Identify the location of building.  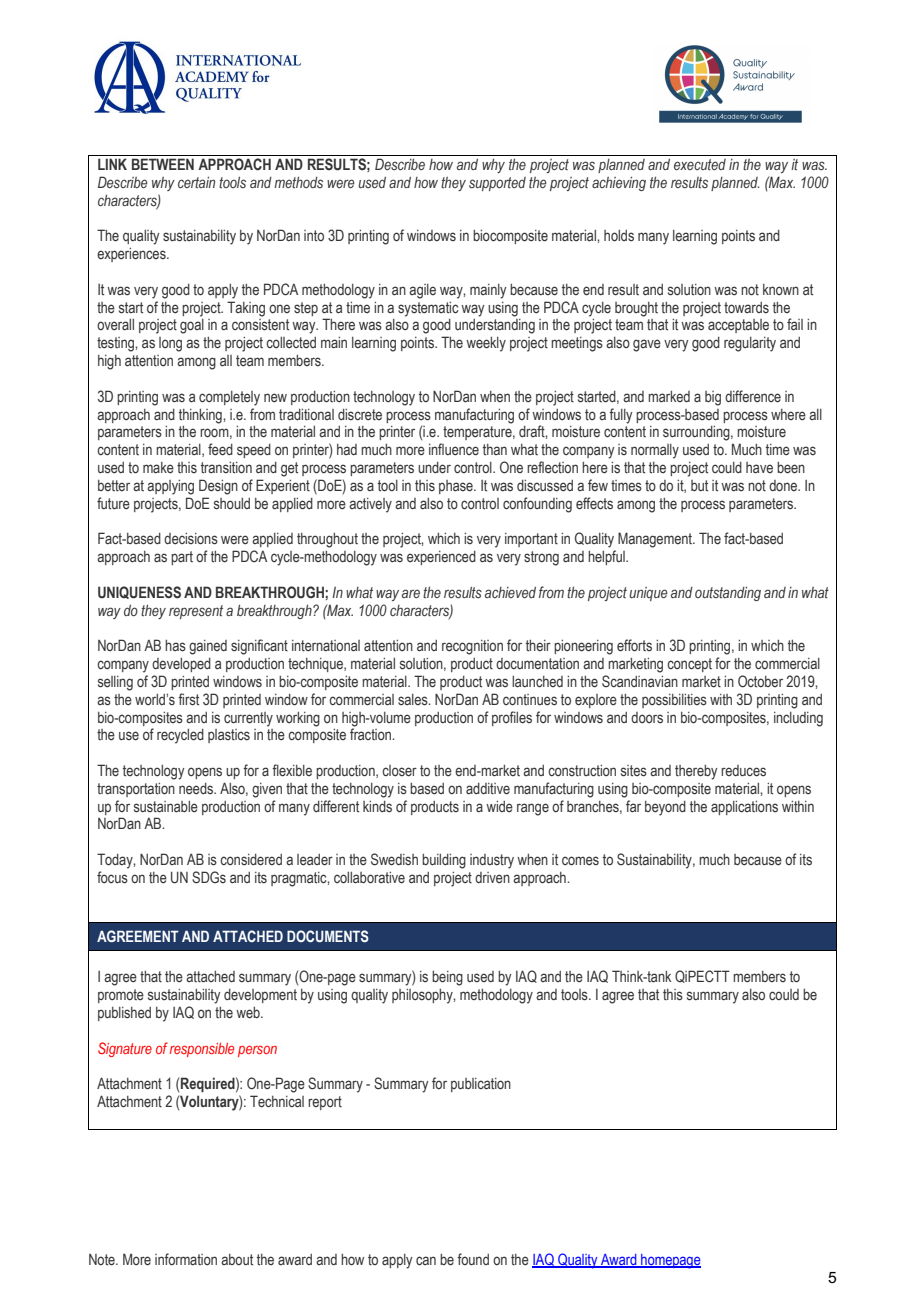
(444, 861).
